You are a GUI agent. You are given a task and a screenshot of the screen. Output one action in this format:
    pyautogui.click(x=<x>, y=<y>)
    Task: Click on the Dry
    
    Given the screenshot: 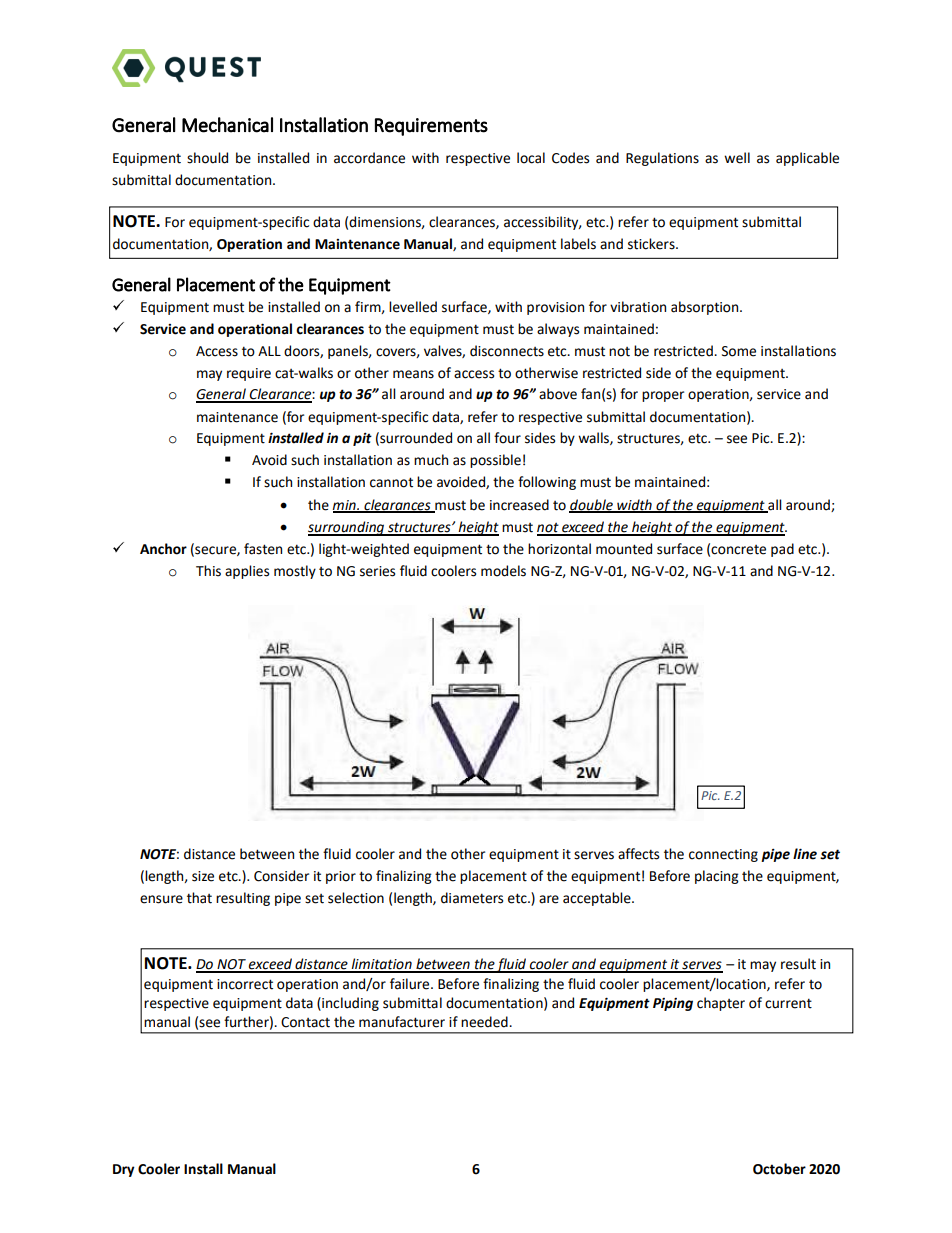 What is the action you would take?
    pyautogui.click(x=124, y=1170)
